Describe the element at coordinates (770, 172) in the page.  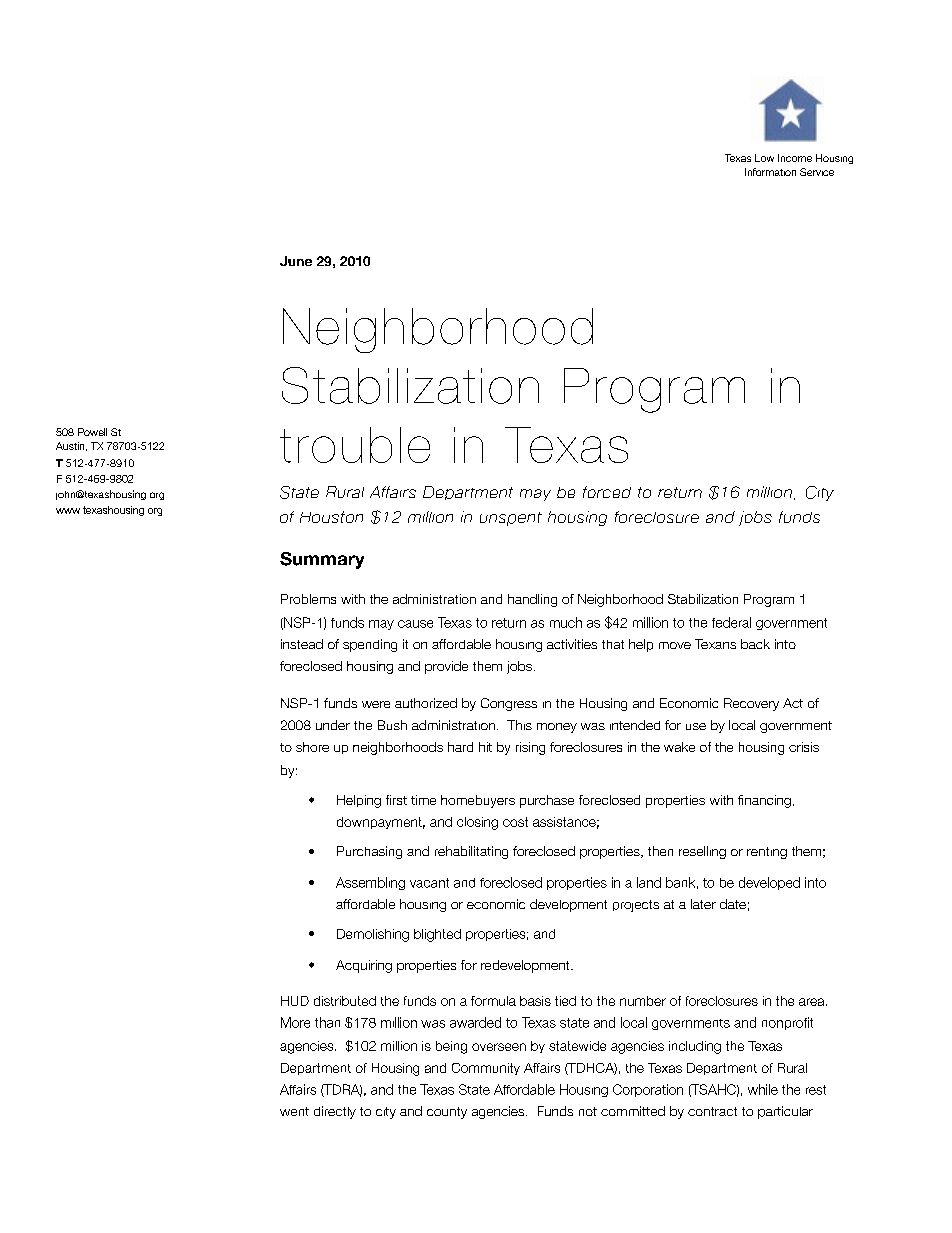
I see `Information` at that location.
